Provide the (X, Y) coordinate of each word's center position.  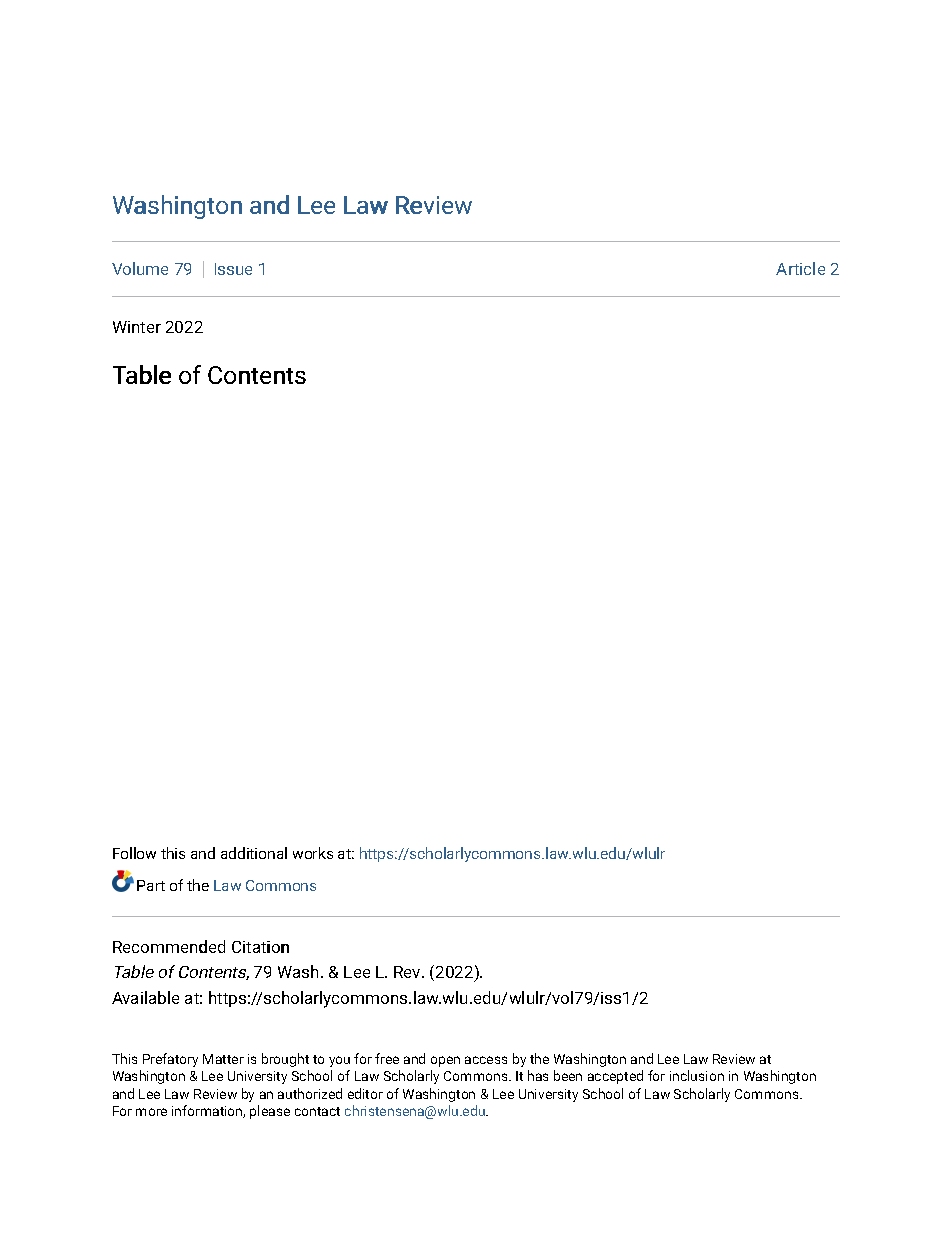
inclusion (697, 1075)
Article (800, 268)
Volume (140, 268)
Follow (134, 853)
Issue (233, 269)
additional (254, 853)
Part (151, 885)
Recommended (169, 946)
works (313, 853)
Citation (260, 947)
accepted (615, 1077)
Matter (223, 1059)
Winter (137, 327)
